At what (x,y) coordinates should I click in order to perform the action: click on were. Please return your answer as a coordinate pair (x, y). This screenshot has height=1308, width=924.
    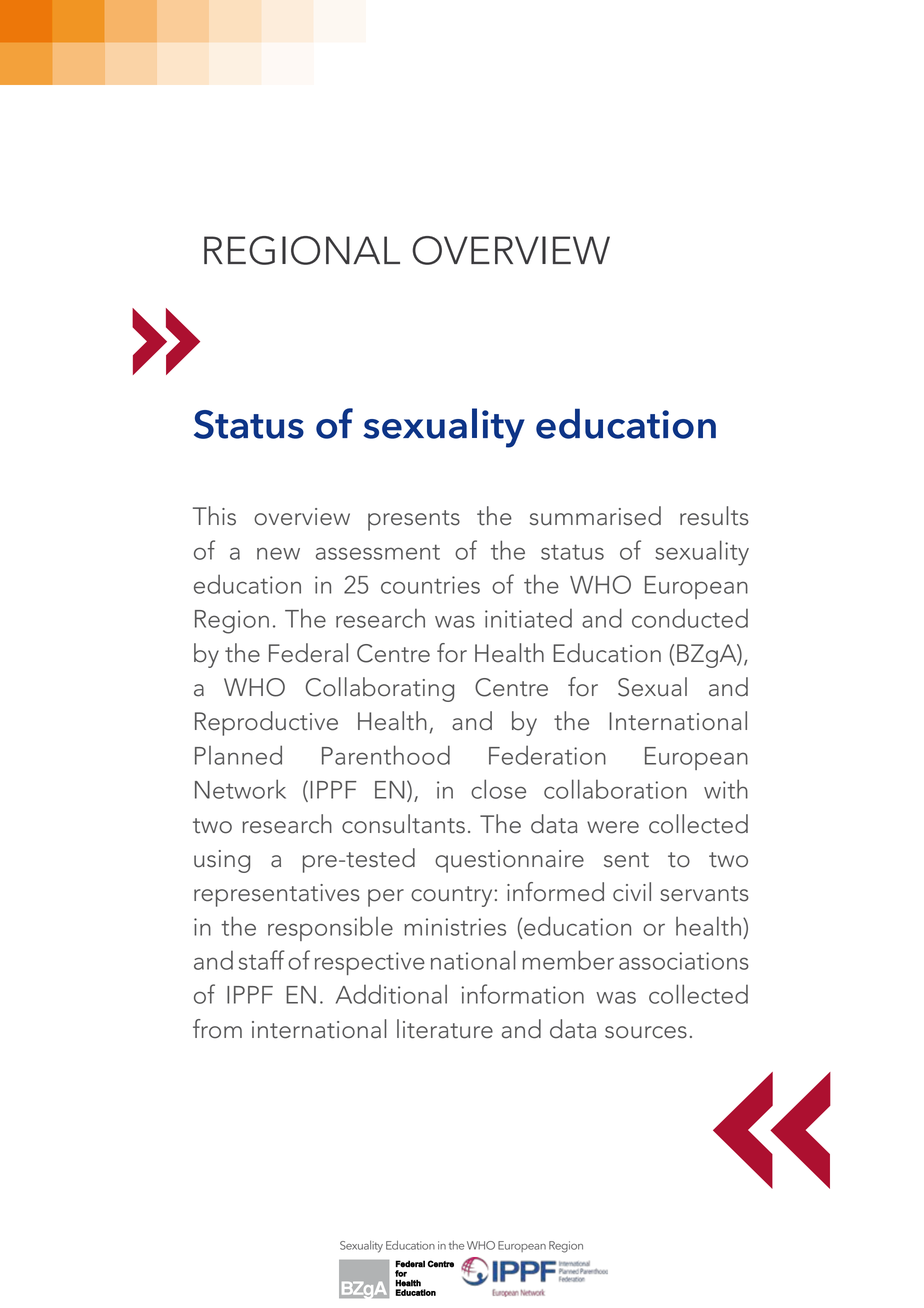
    Looking at the image, I should click on (613, 827).
